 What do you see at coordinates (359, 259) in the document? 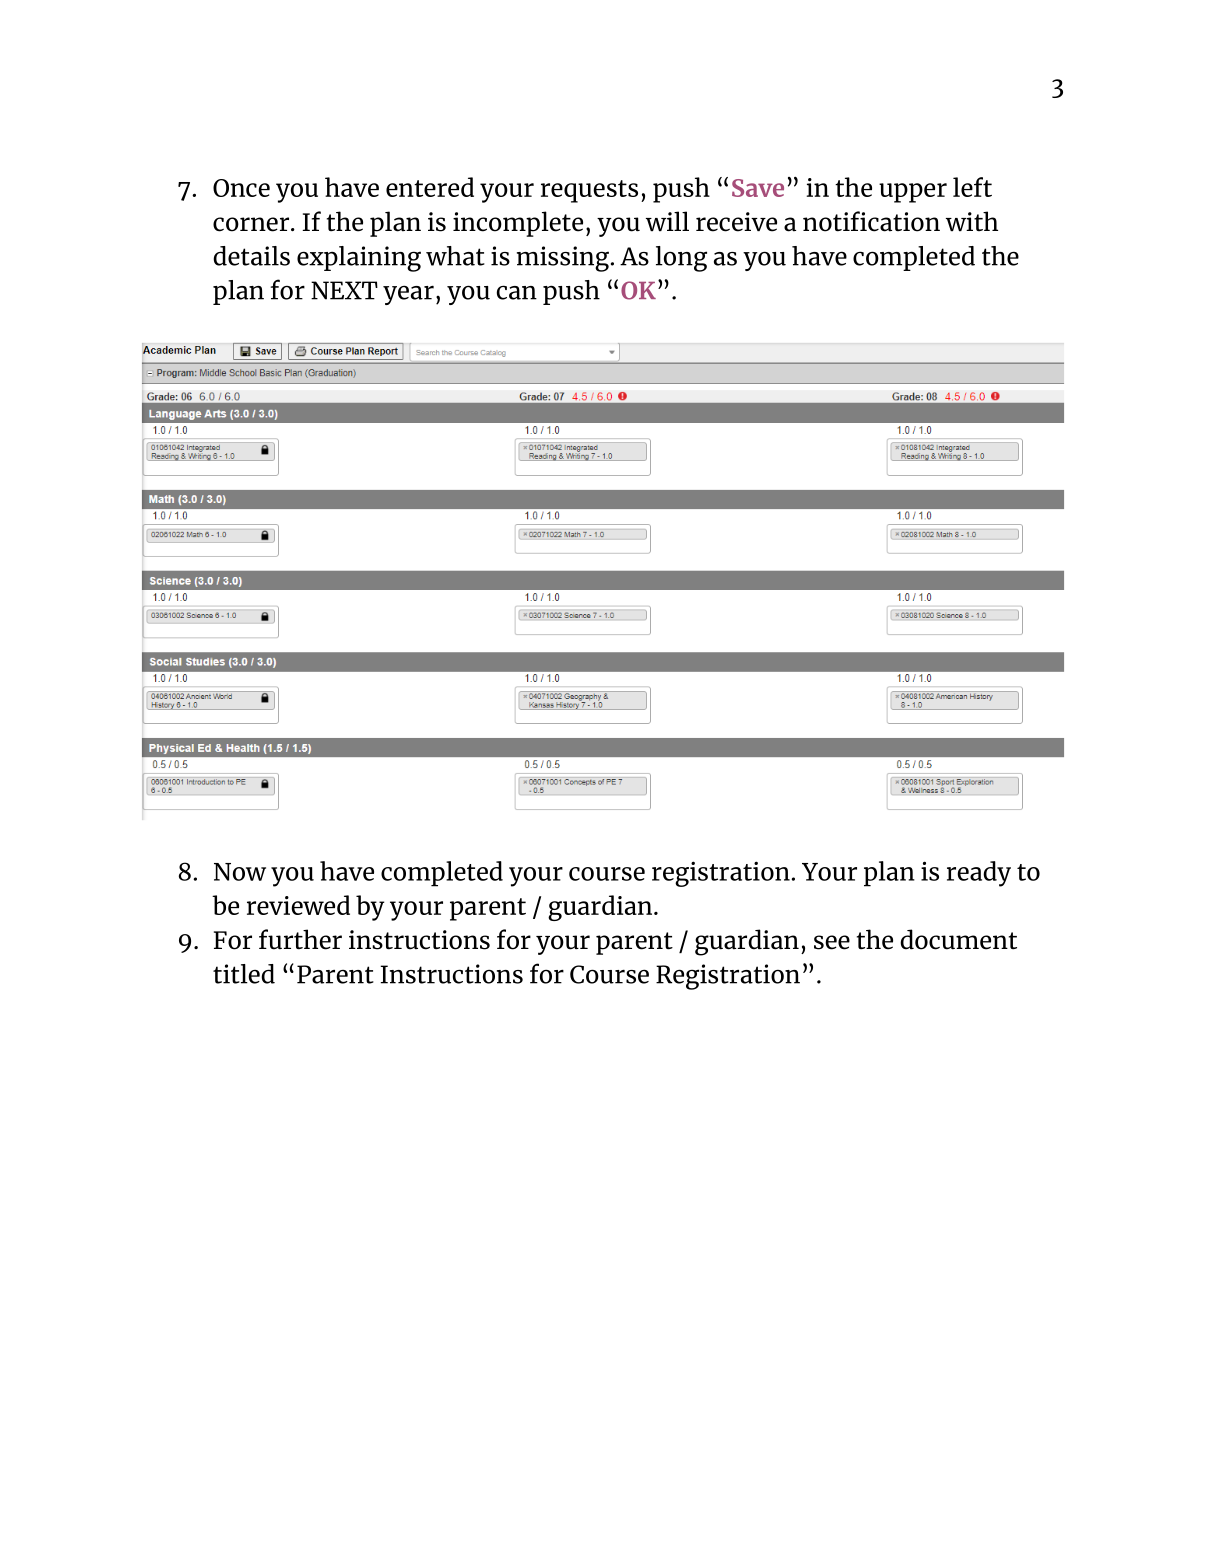
I see `explaining` at bounding box center [359, 259].
